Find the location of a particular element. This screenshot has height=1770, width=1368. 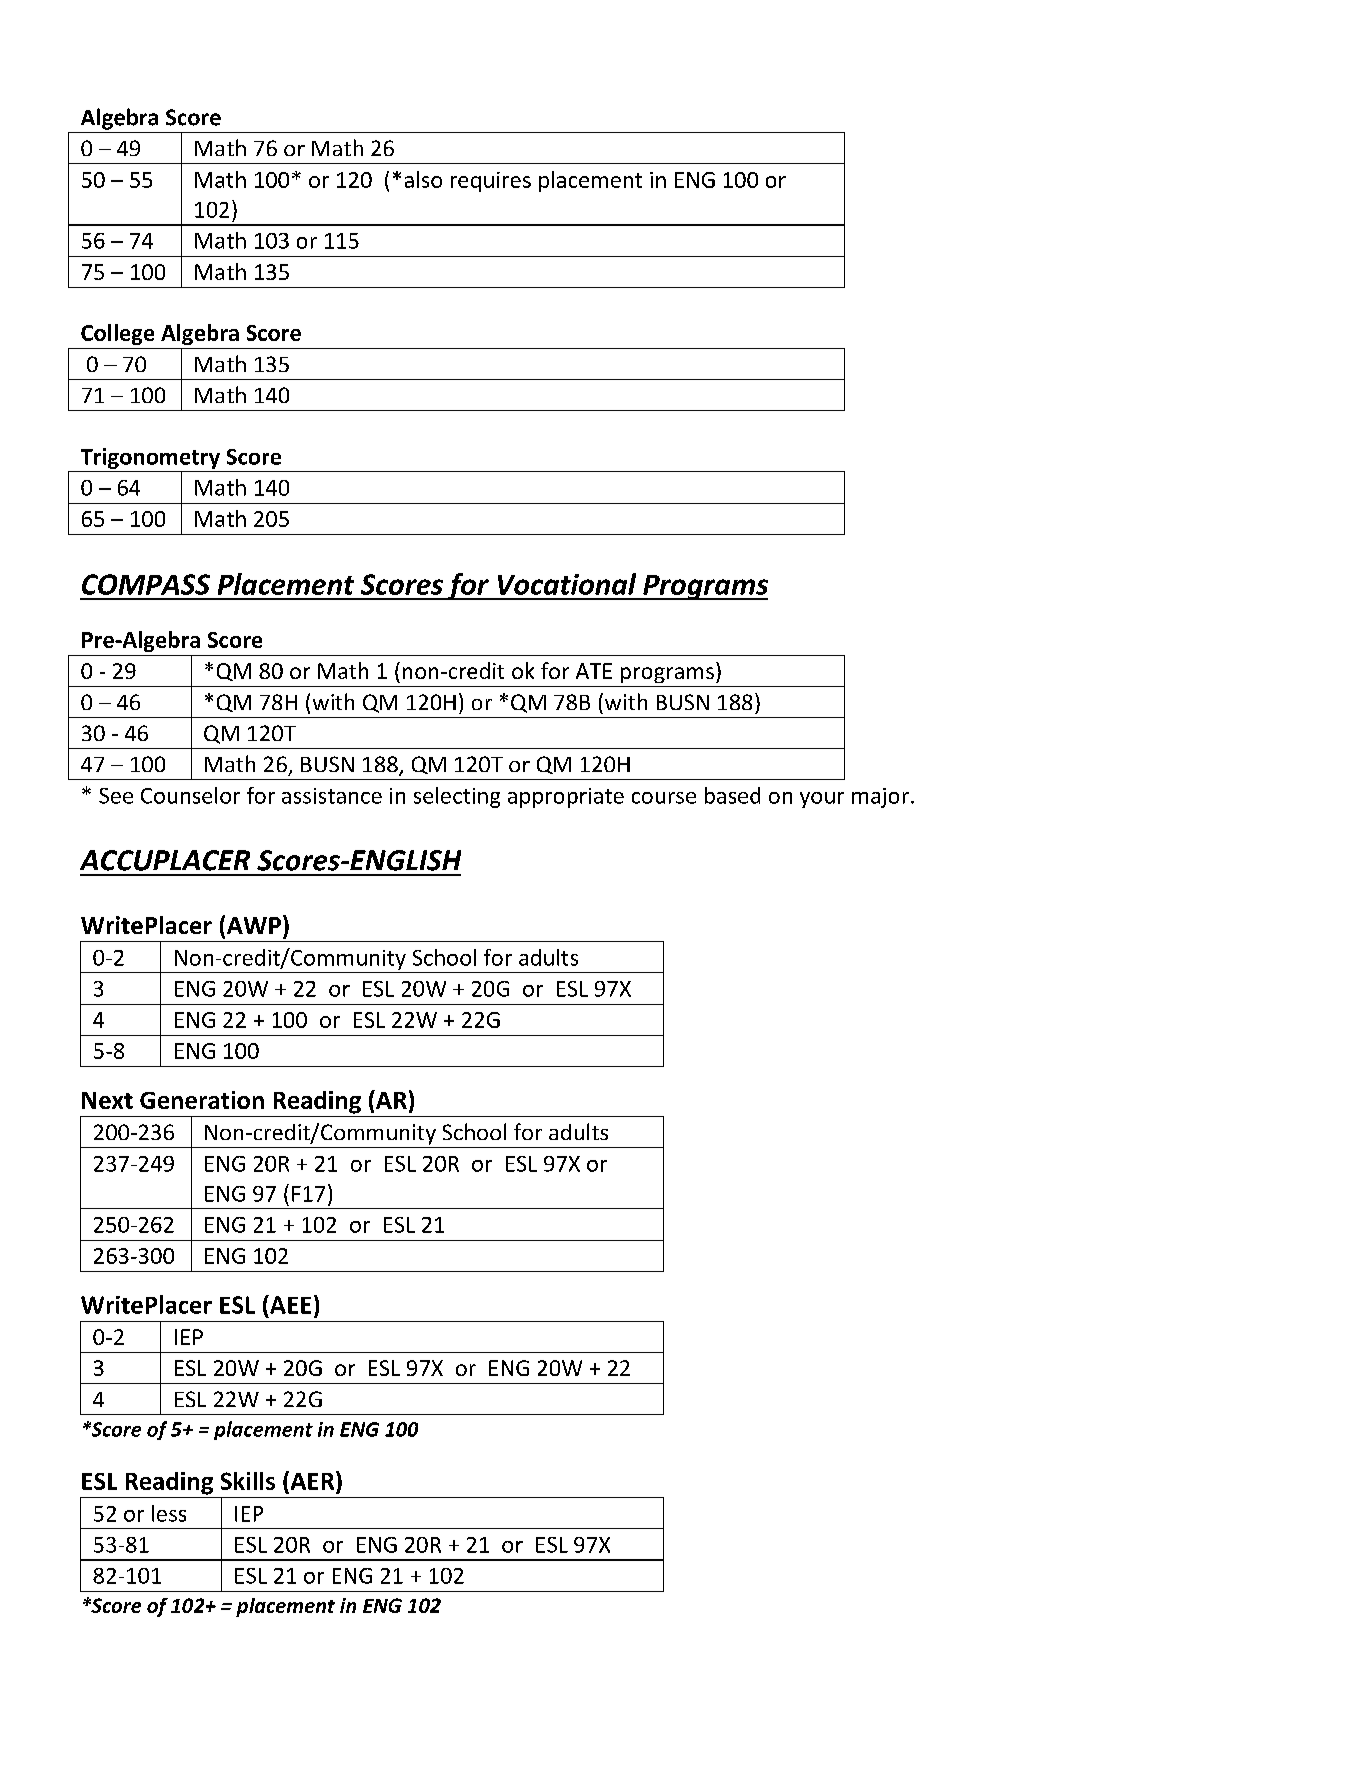

Skills is located at coordinates (248, 1481).
